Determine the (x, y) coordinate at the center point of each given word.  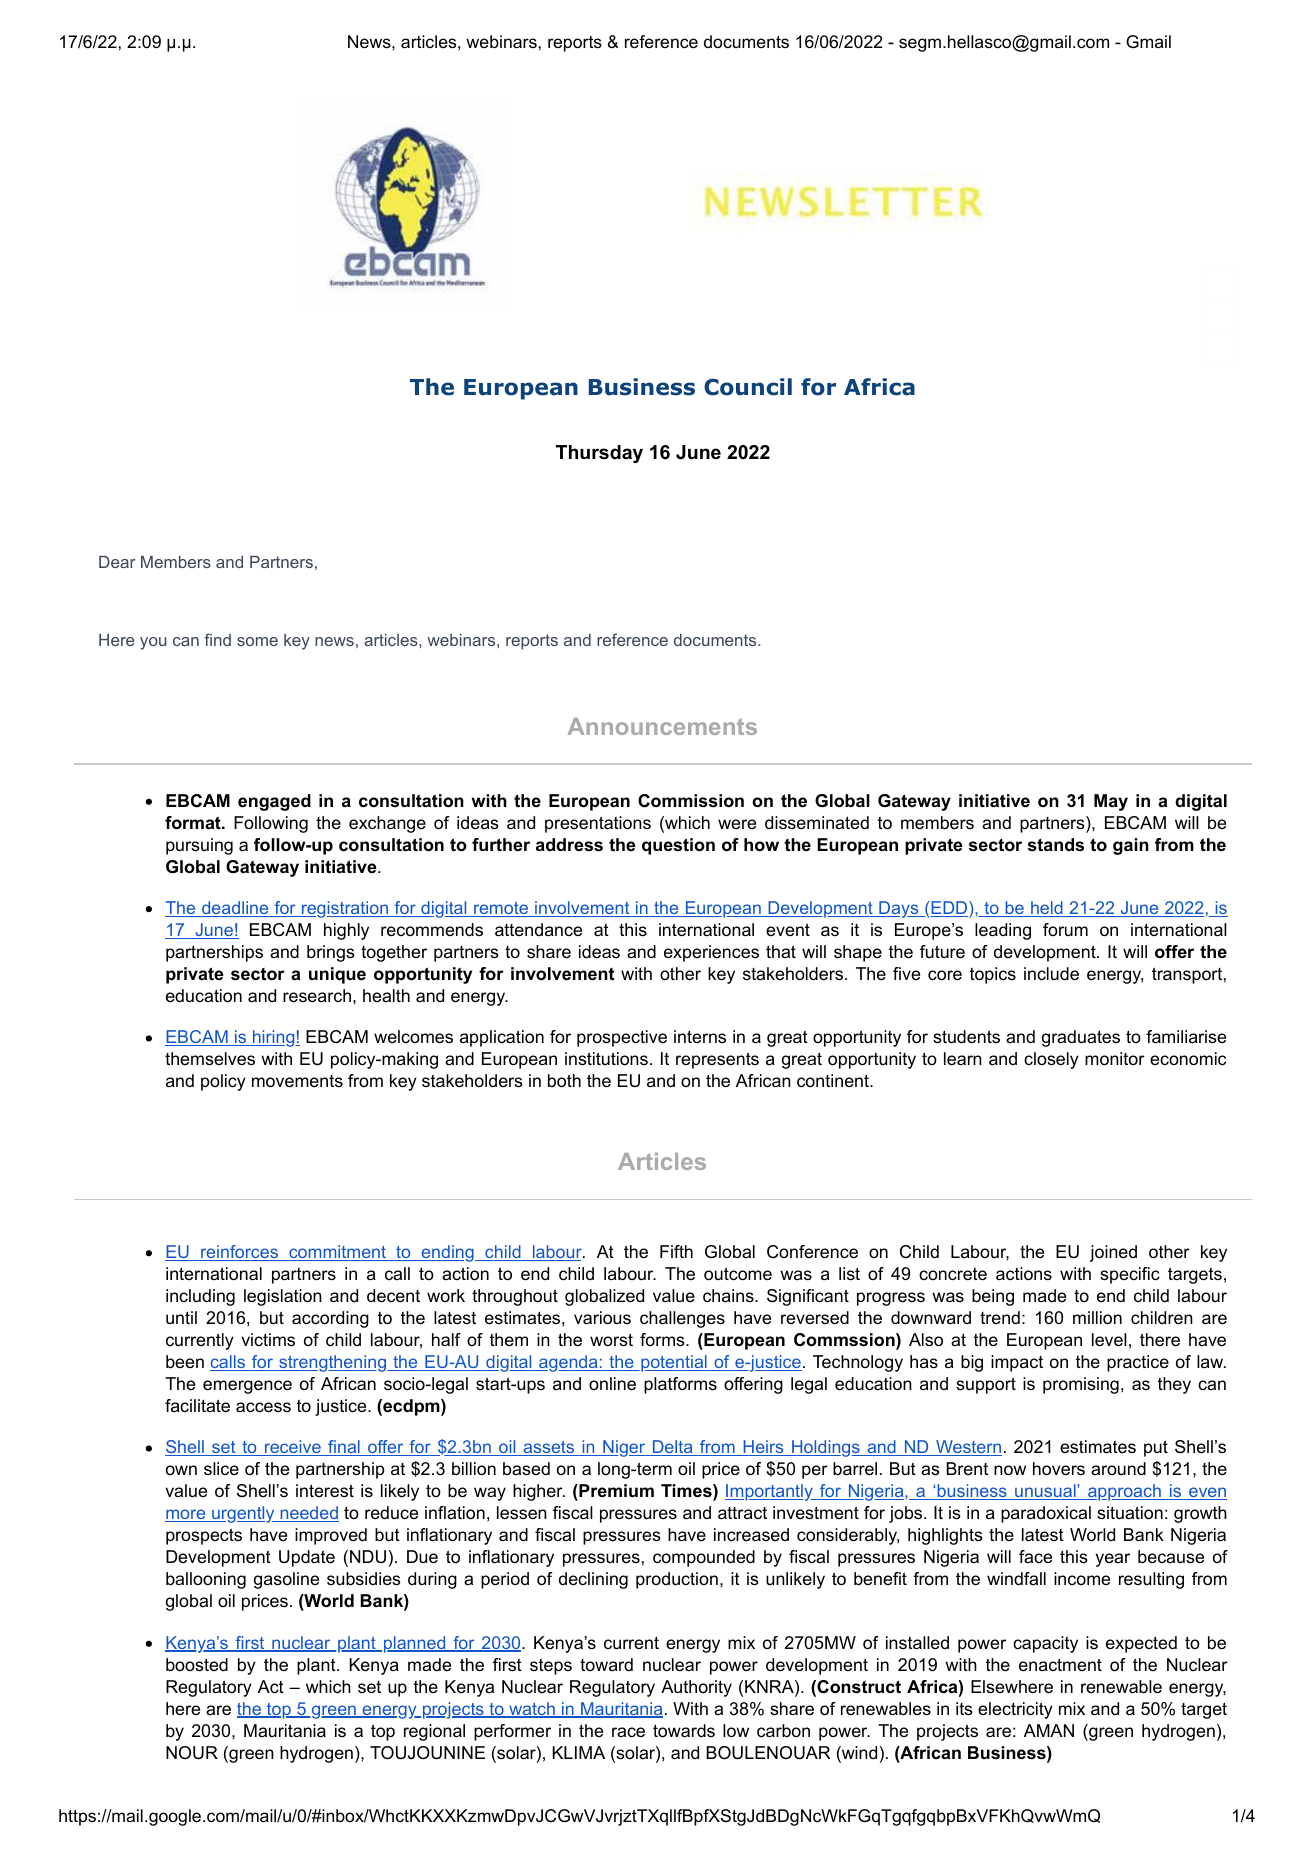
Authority (696, 1688)
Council (748, 387)
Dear (117, 562)
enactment (1060, 1664)
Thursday (599, 454)
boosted (197, 1665)
